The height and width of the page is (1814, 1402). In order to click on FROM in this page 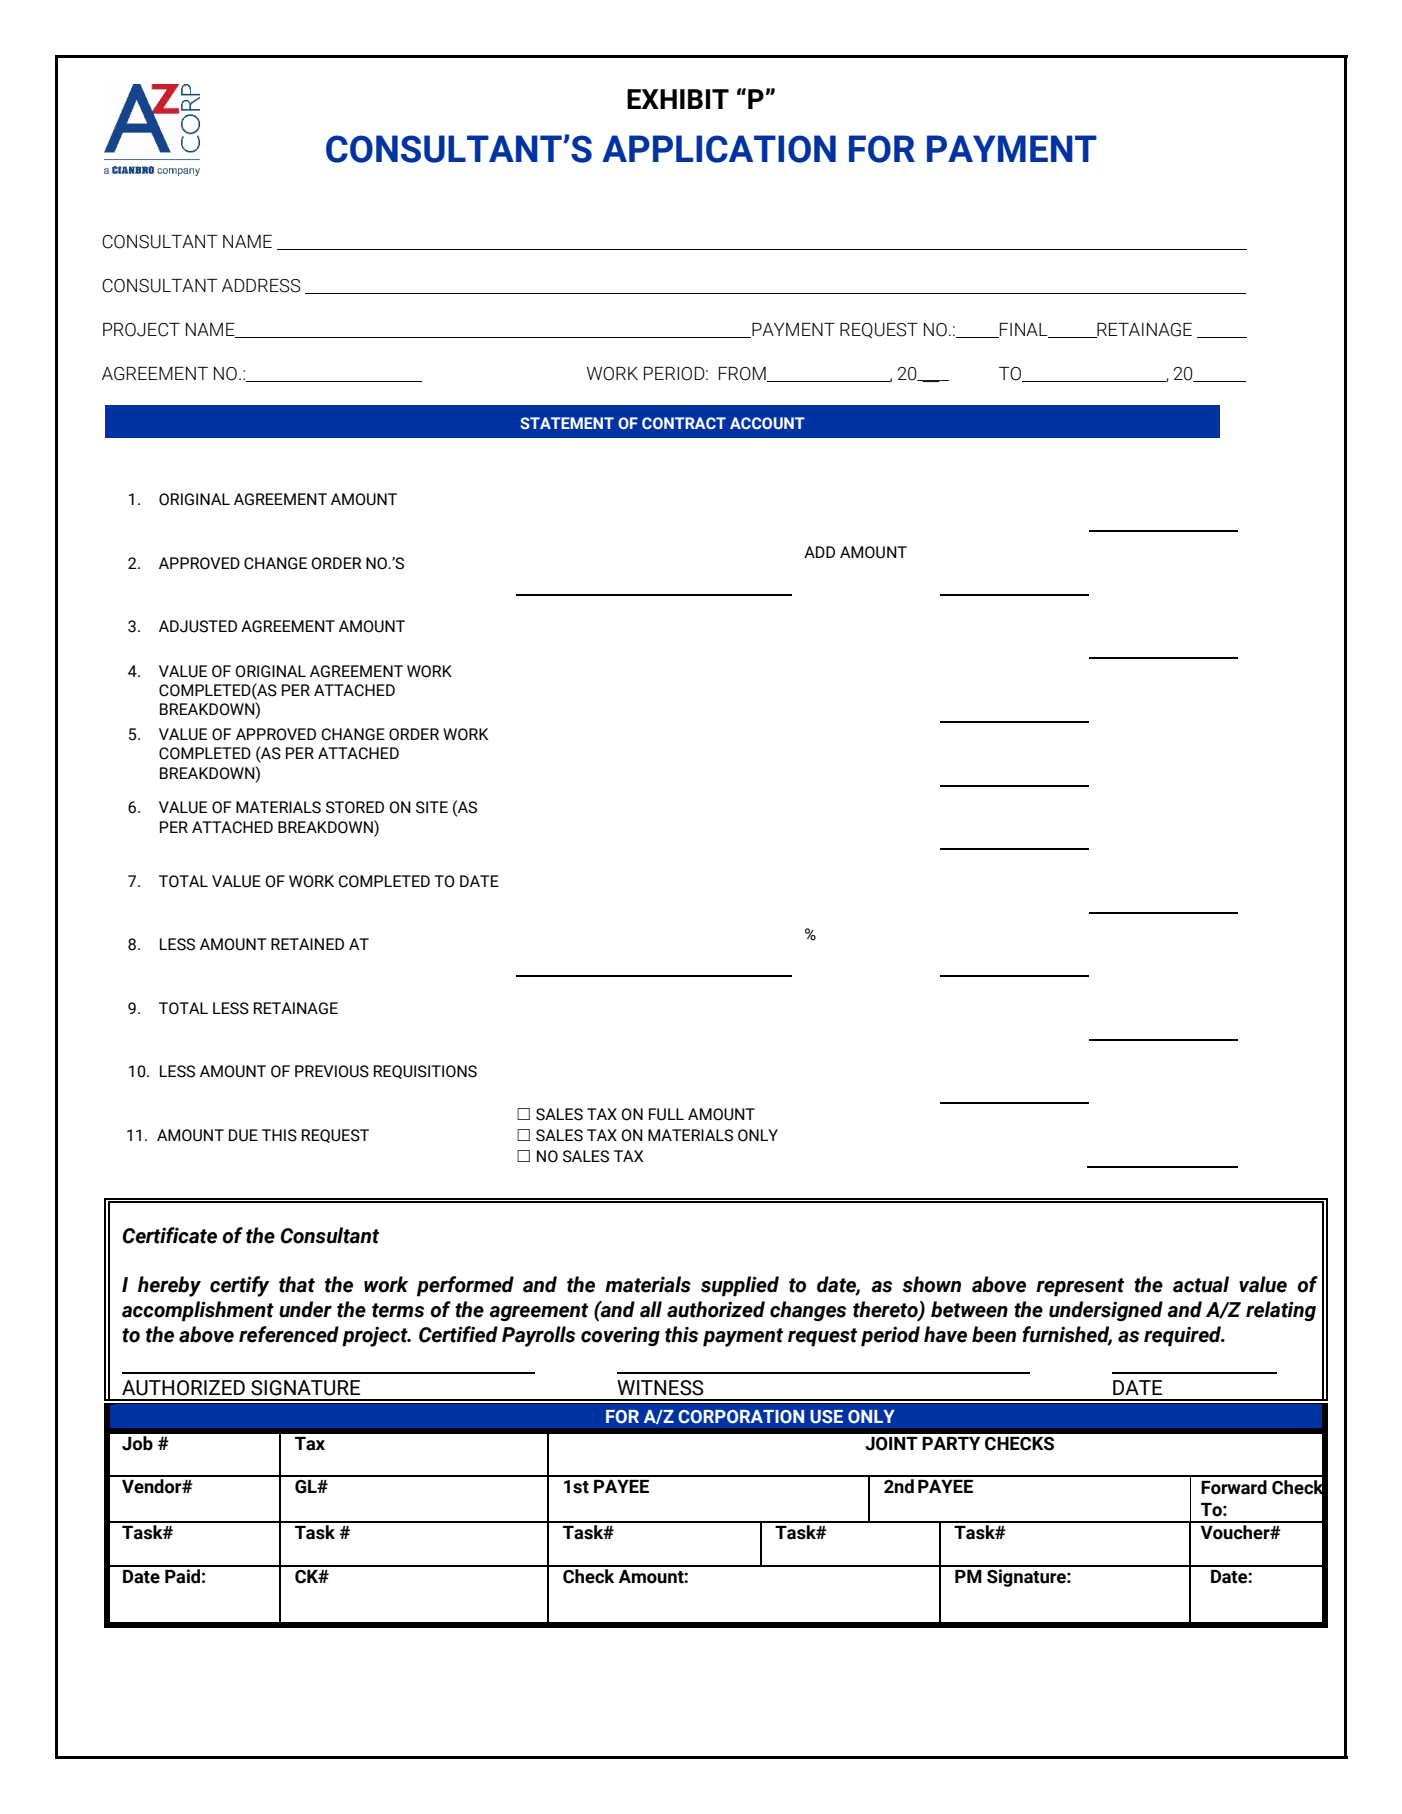, I will do `click(743, 374)`.
